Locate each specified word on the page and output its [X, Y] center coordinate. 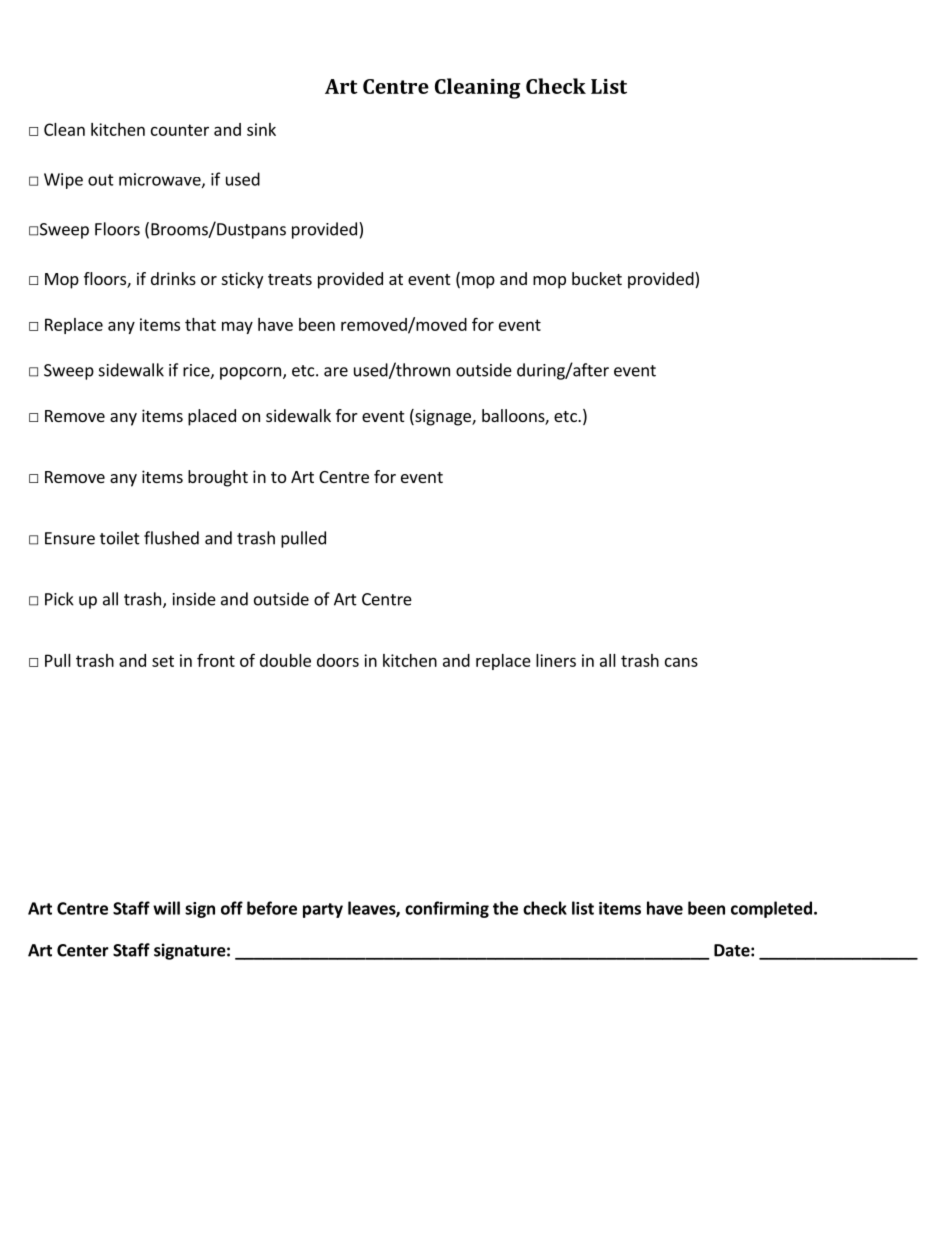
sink [261, 129]
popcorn [250, 373]
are [336, 372]
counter [180, 130]
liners [556, 660]
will [166, 908]
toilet [120, 538]
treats [290, 279]
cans [681, 662]
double [285, 660]
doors [338, 660]
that [200, 324]
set [163, 661]
